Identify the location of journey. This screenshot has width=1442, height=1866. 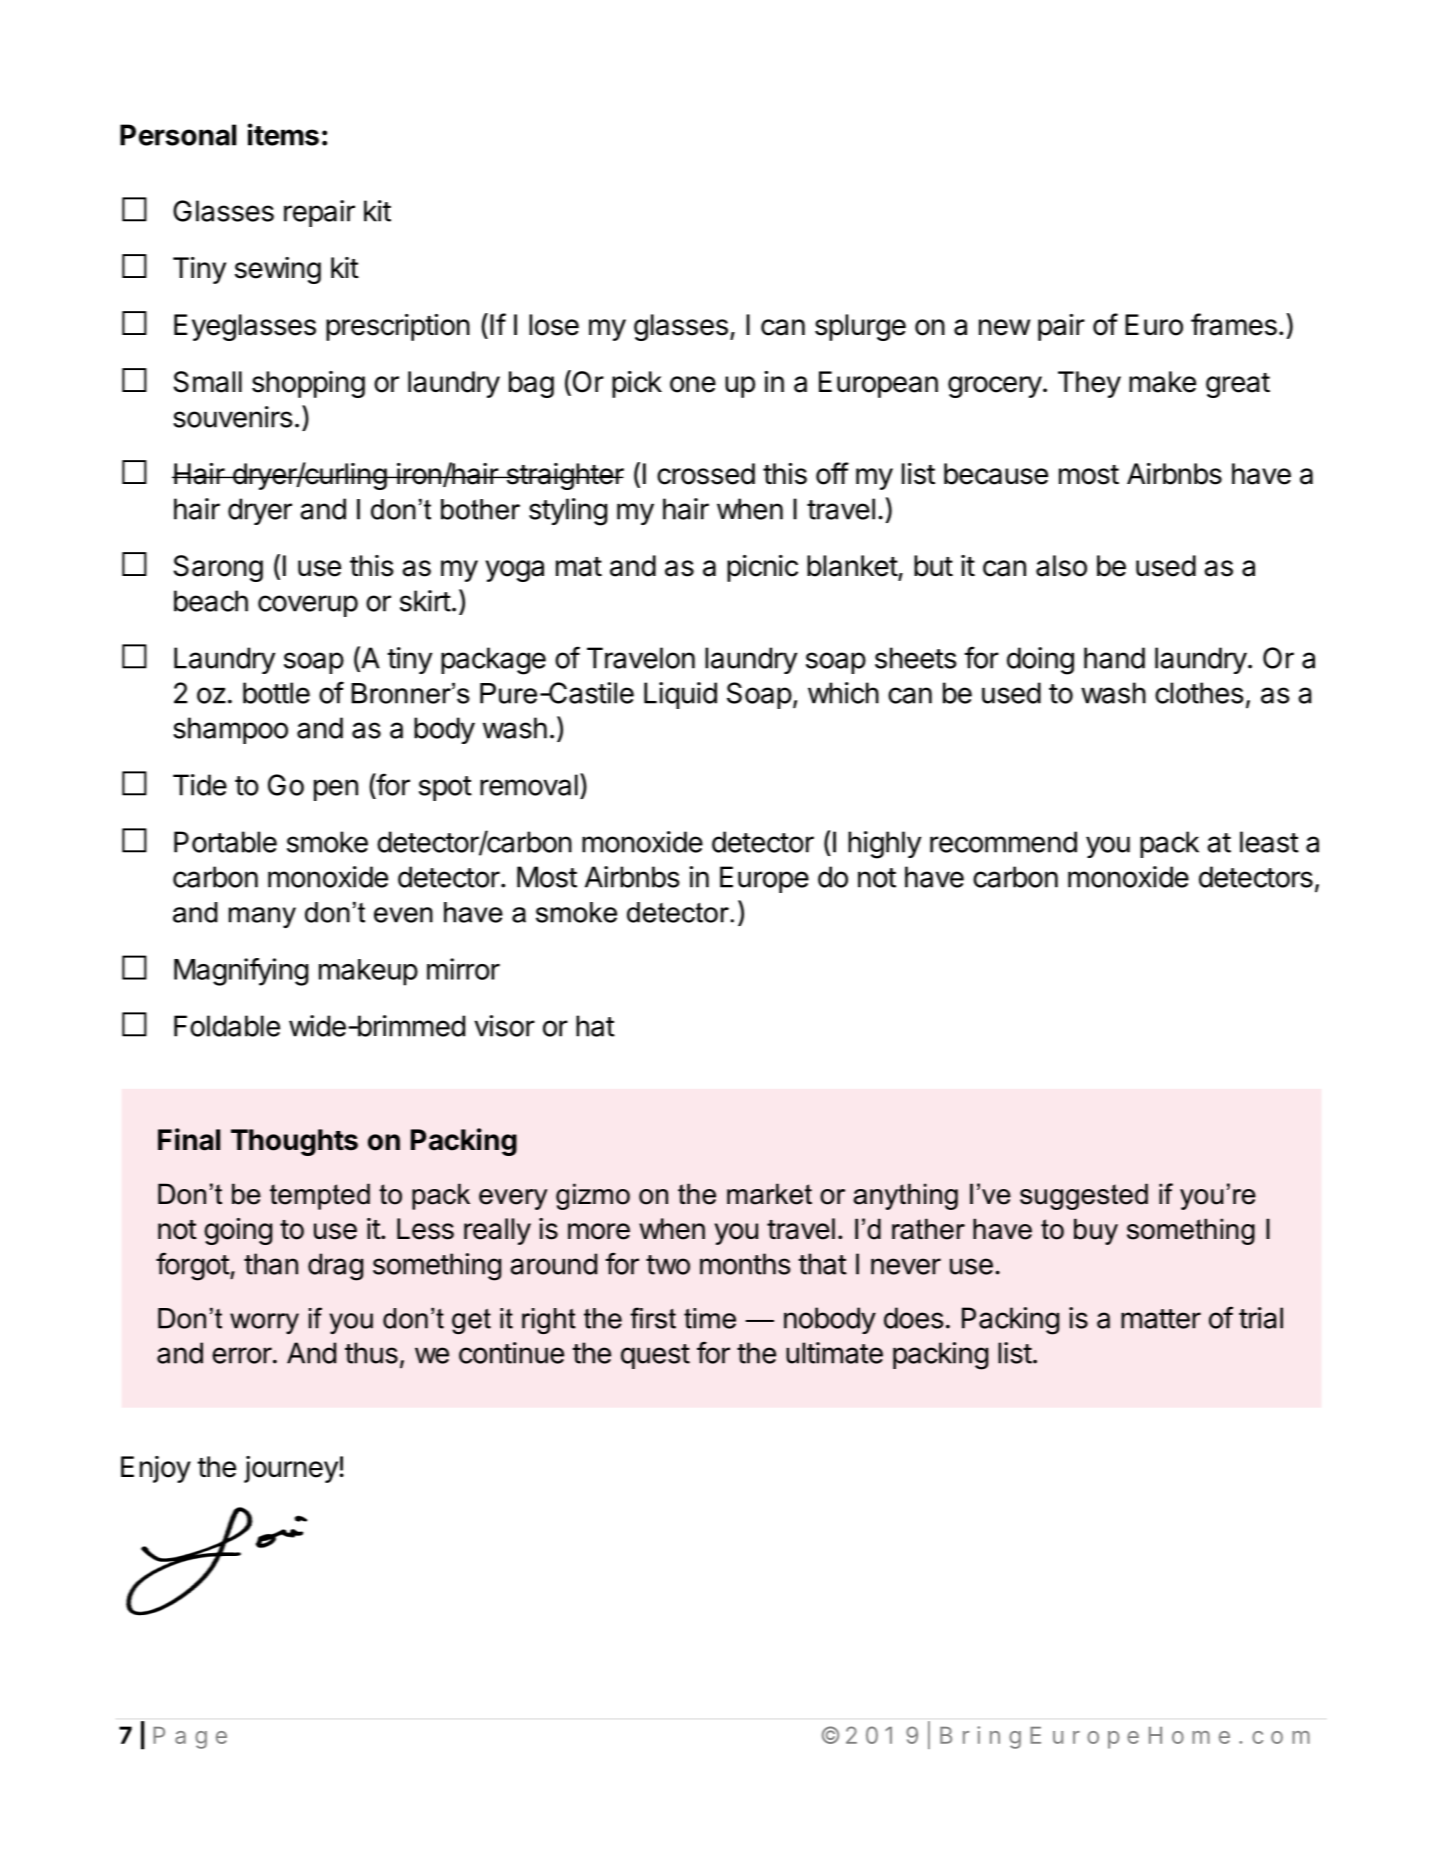
(292, 1469).
